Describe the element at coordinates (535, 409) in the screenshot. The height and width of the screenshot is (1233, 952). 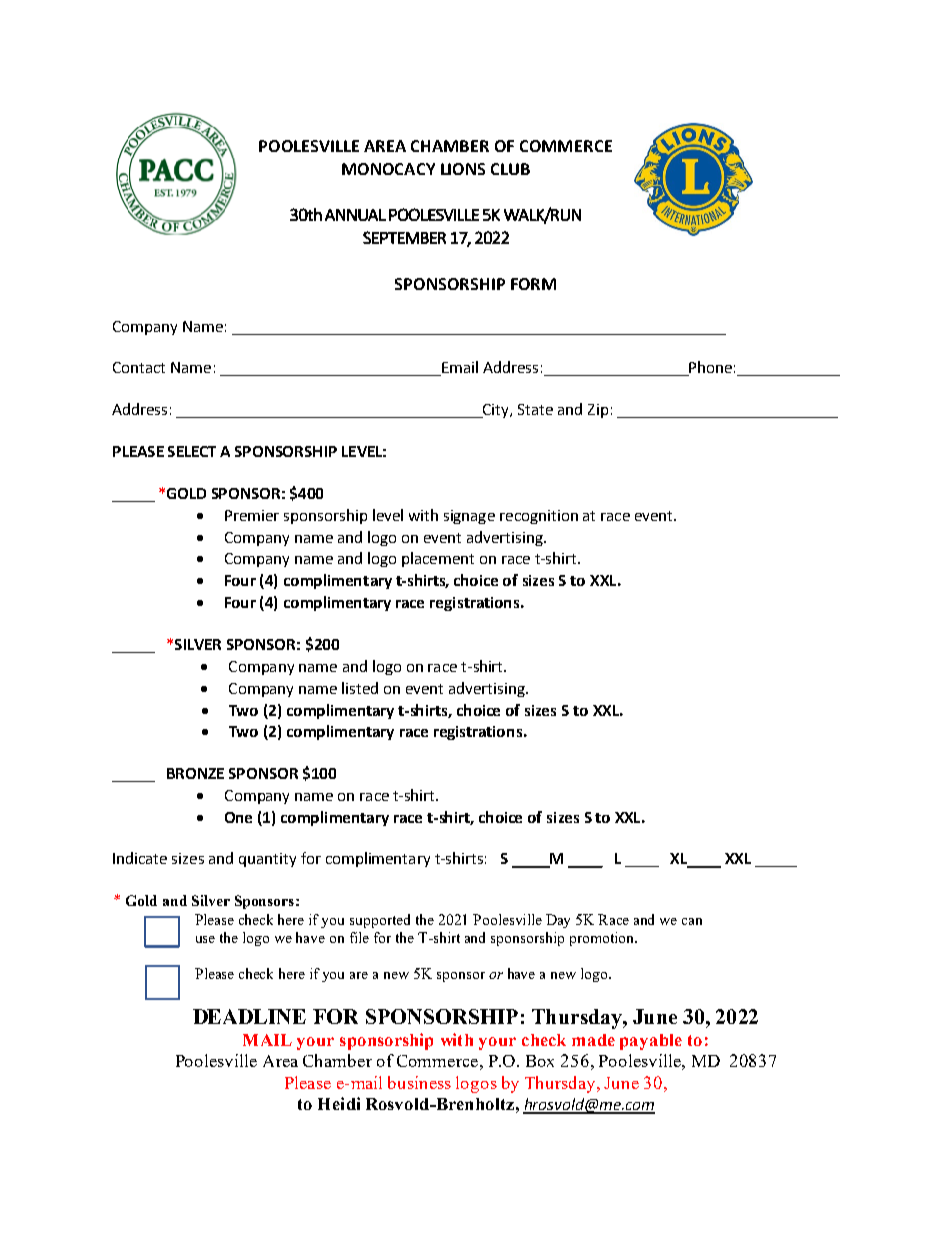
I see `State` at that location.
